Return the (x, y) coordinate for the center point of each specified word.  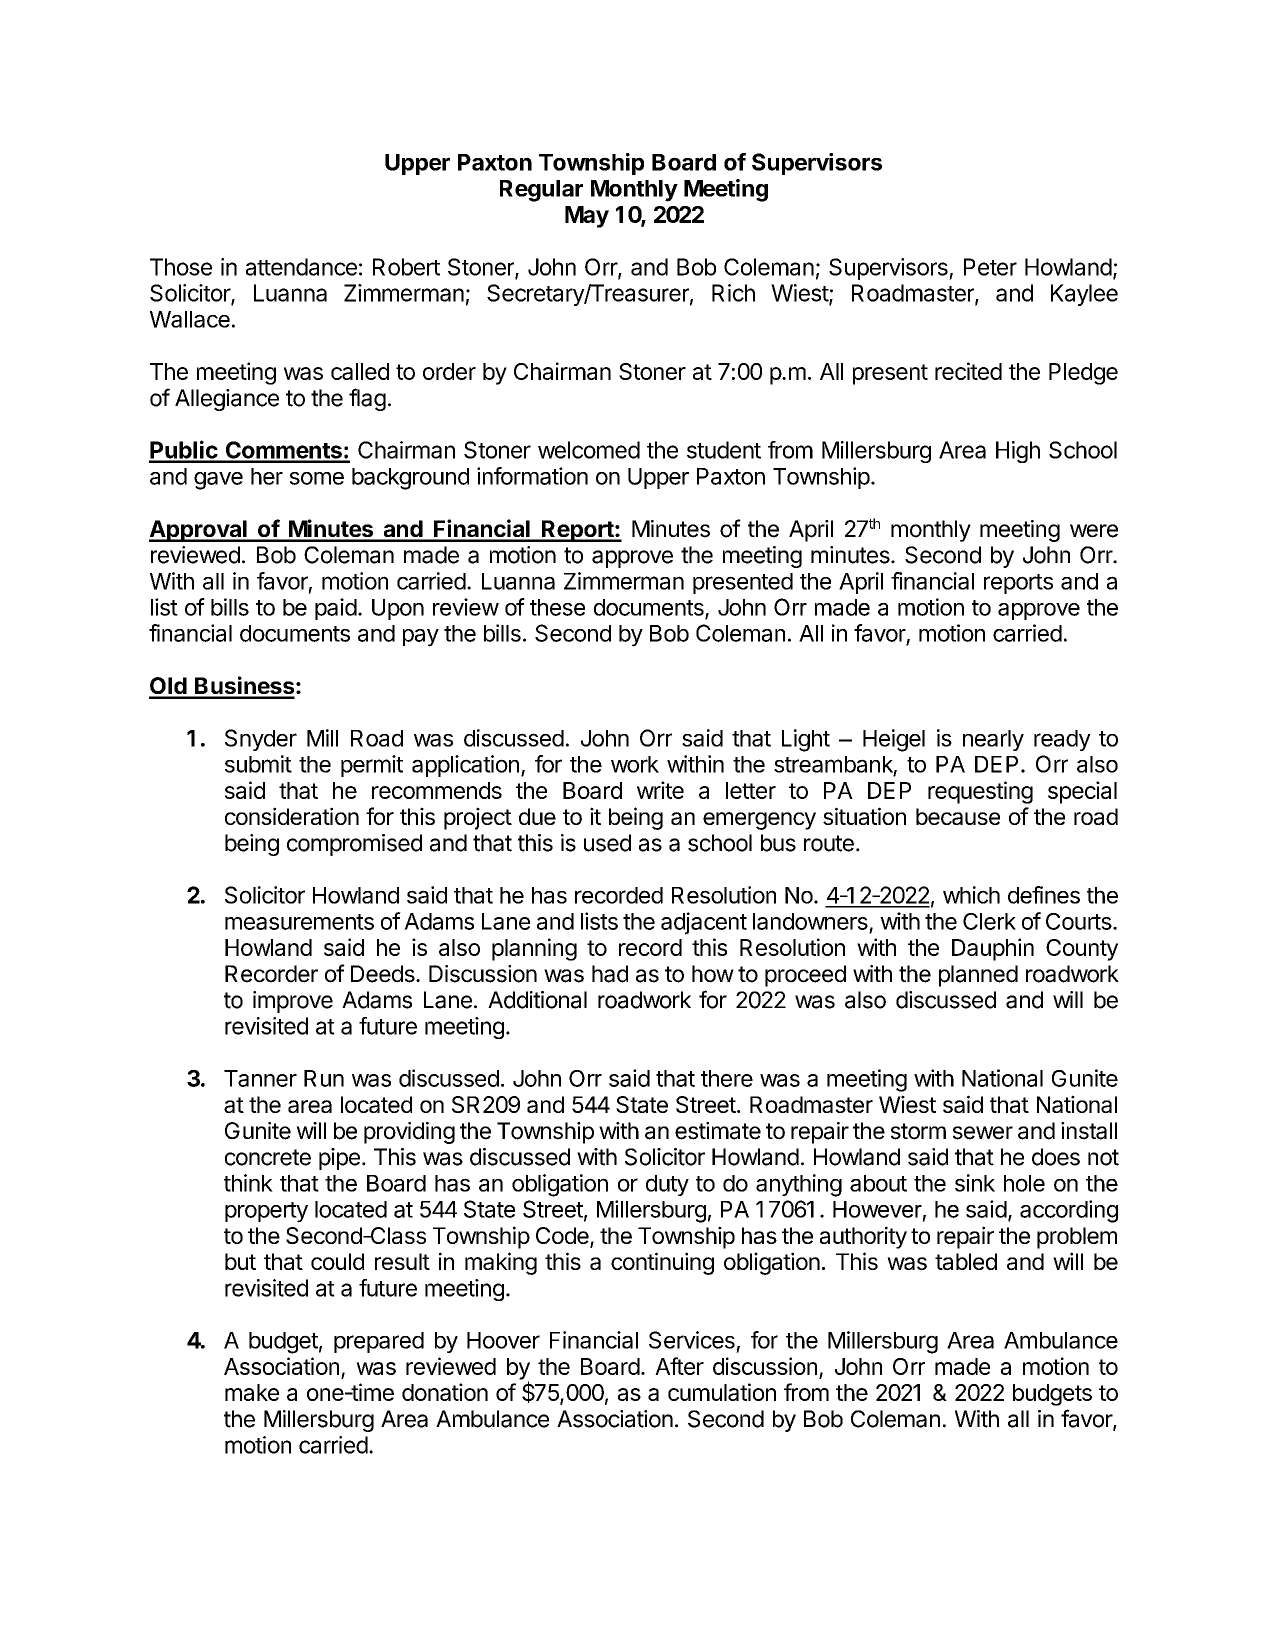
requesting (980, 792)
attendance (301, 267)
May (587, 217)
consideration (292, 816)
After (679, 1366)
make (252, 1392)
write (660, 790)
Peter (990, 267)
